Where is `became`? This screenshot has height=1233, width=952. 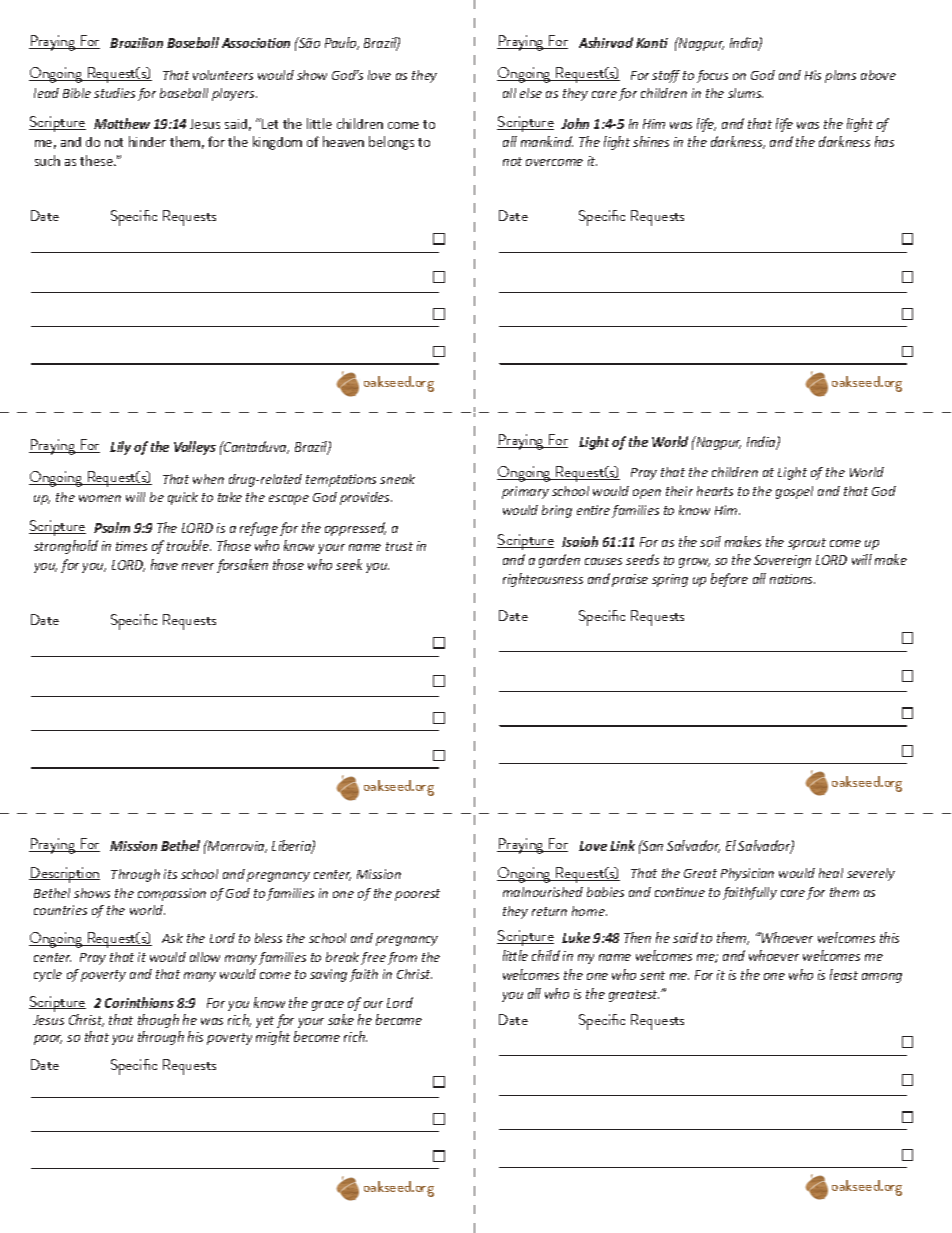
became is located at coordinates (399, 1019).
